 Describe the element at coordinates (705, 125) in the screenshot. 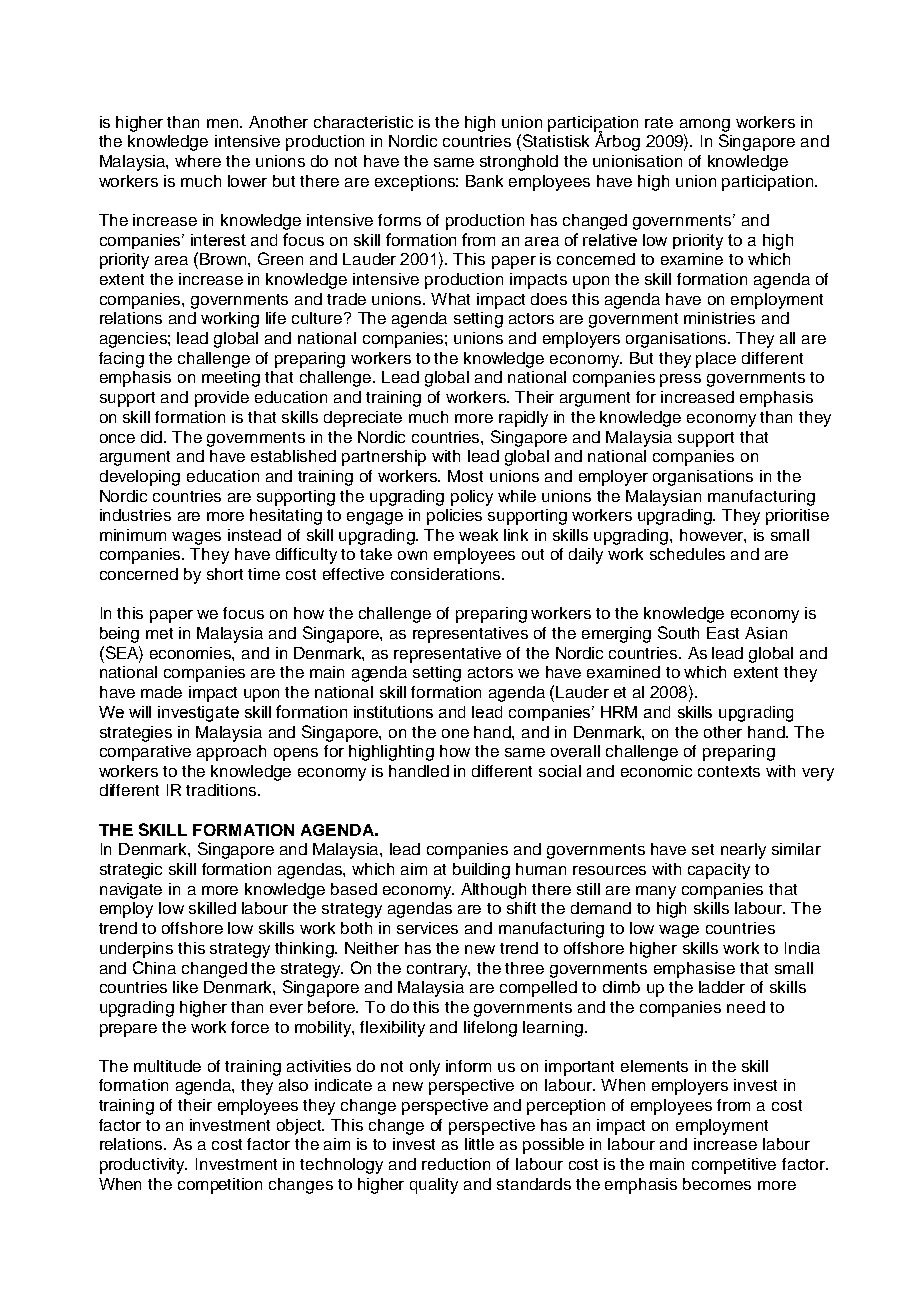

I see `among` at that location.
